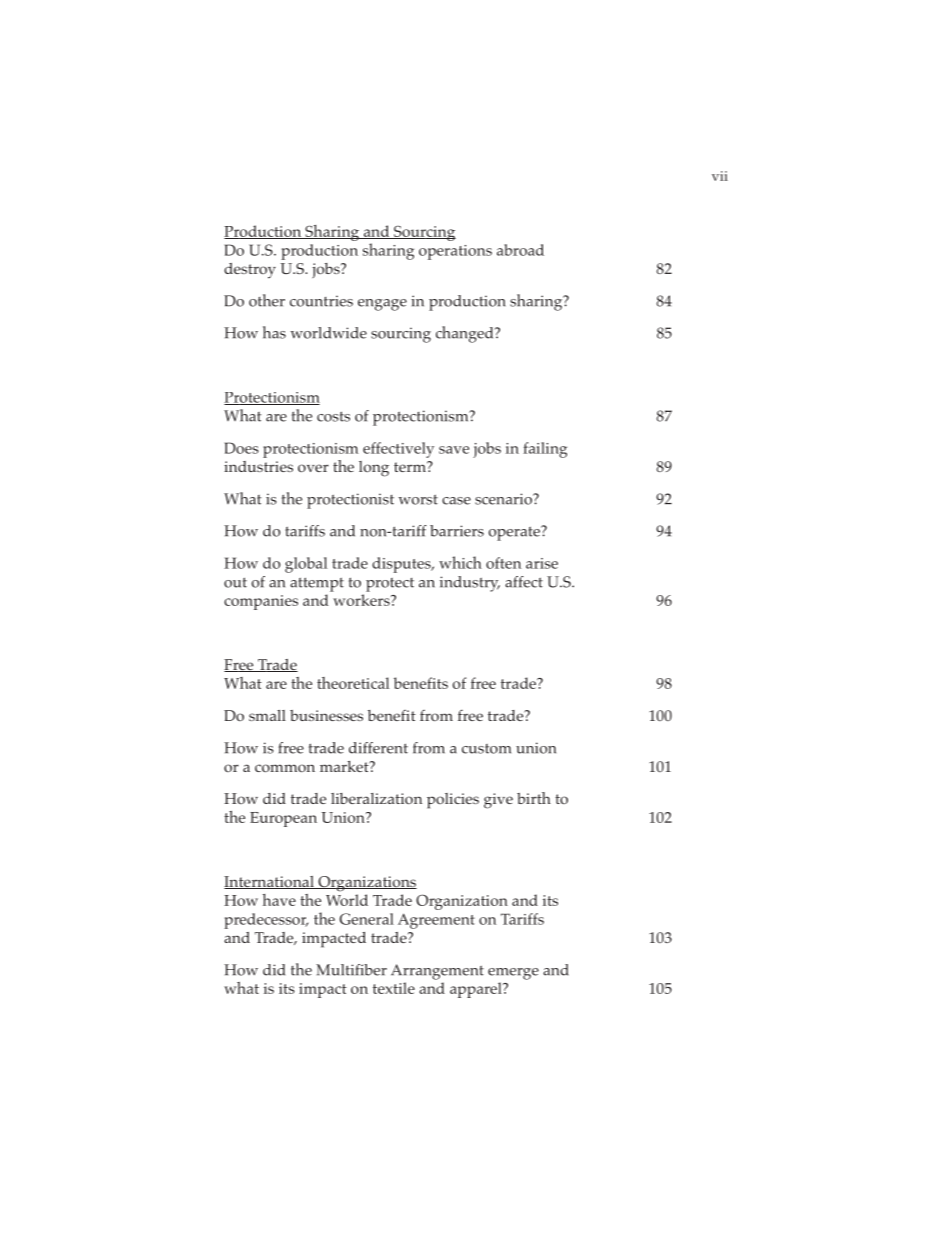 Image resolution: width=952 pixels, height=1233 pixels. Describe the element at coordinates (313, 468) in the image. I see `over` at that location.
